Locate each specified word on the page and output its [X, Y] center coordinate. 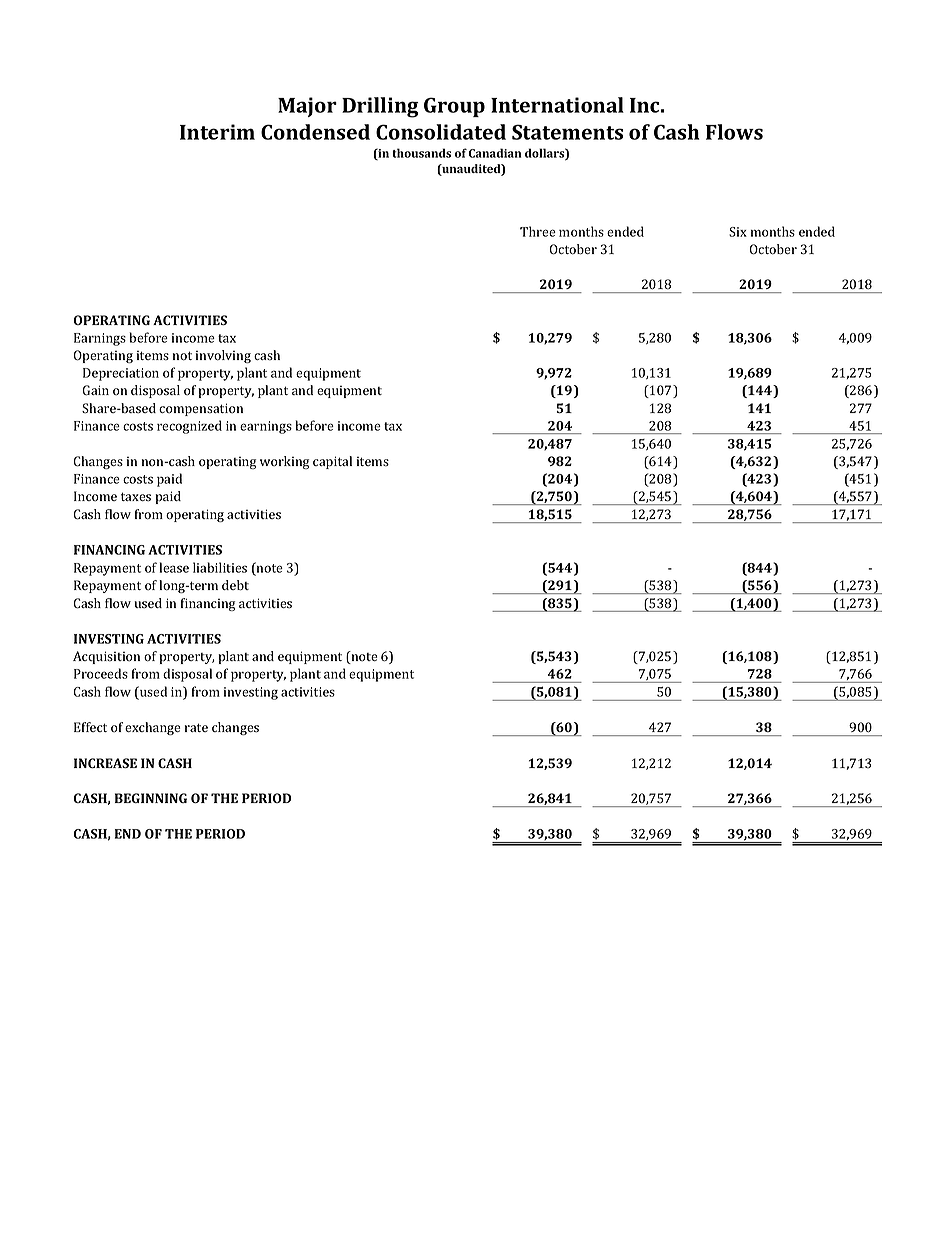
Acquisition [106, 657]
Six [738, 232]
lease [174, 567]
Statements [567, 132]
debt [235, 585]
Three [538, 231]
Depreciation [121, 374]
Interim [217, 132]
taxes [136, 497]
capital [332, 462]
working [284, 462]
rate [196, 727]
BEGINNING [151, 798]
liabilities [220, 567]
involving [223, 356]
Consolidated [441, 132]
